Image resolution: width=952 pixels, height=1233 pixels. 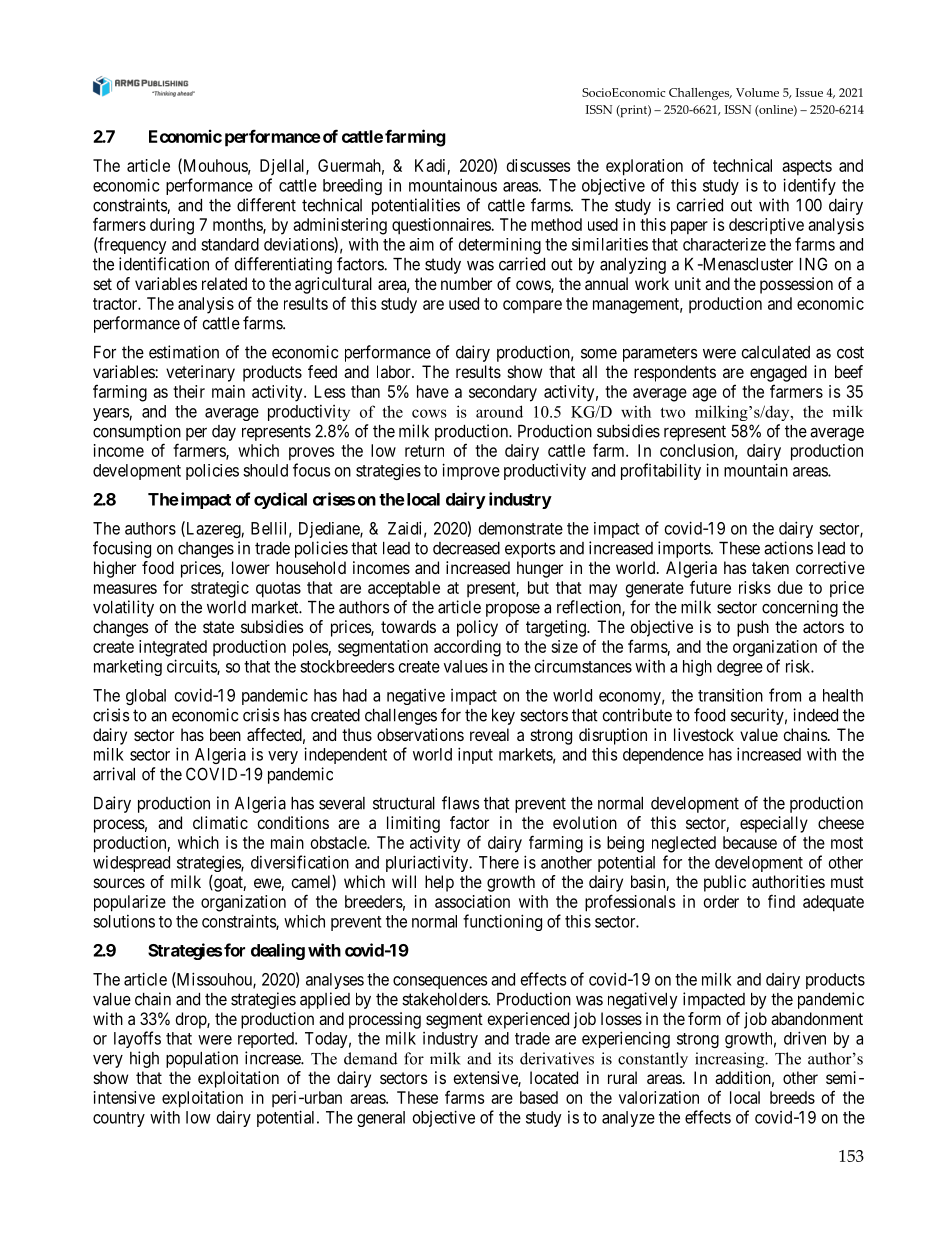 I want to click on based, so click(x=539, y=1097).
